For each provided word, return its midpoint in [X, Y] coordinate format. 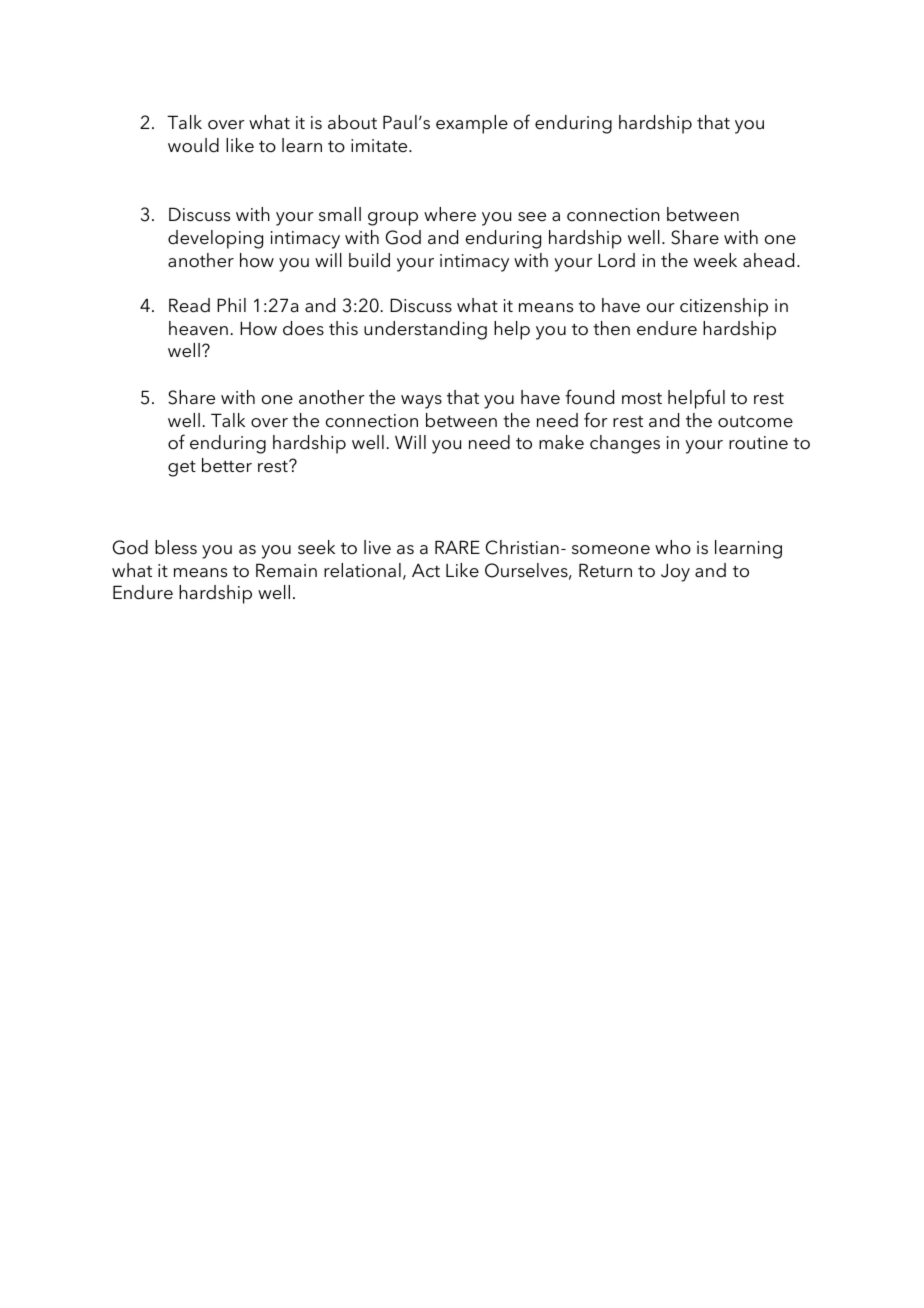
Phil [231, 305]
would [193, 145]
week [715, 260]
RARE [457, 547]
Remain [286, 570]
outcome [755, 422]
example [472, 124]
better [227, 465]
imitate [380, 145]
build [369, 260]
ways [421, 402]
